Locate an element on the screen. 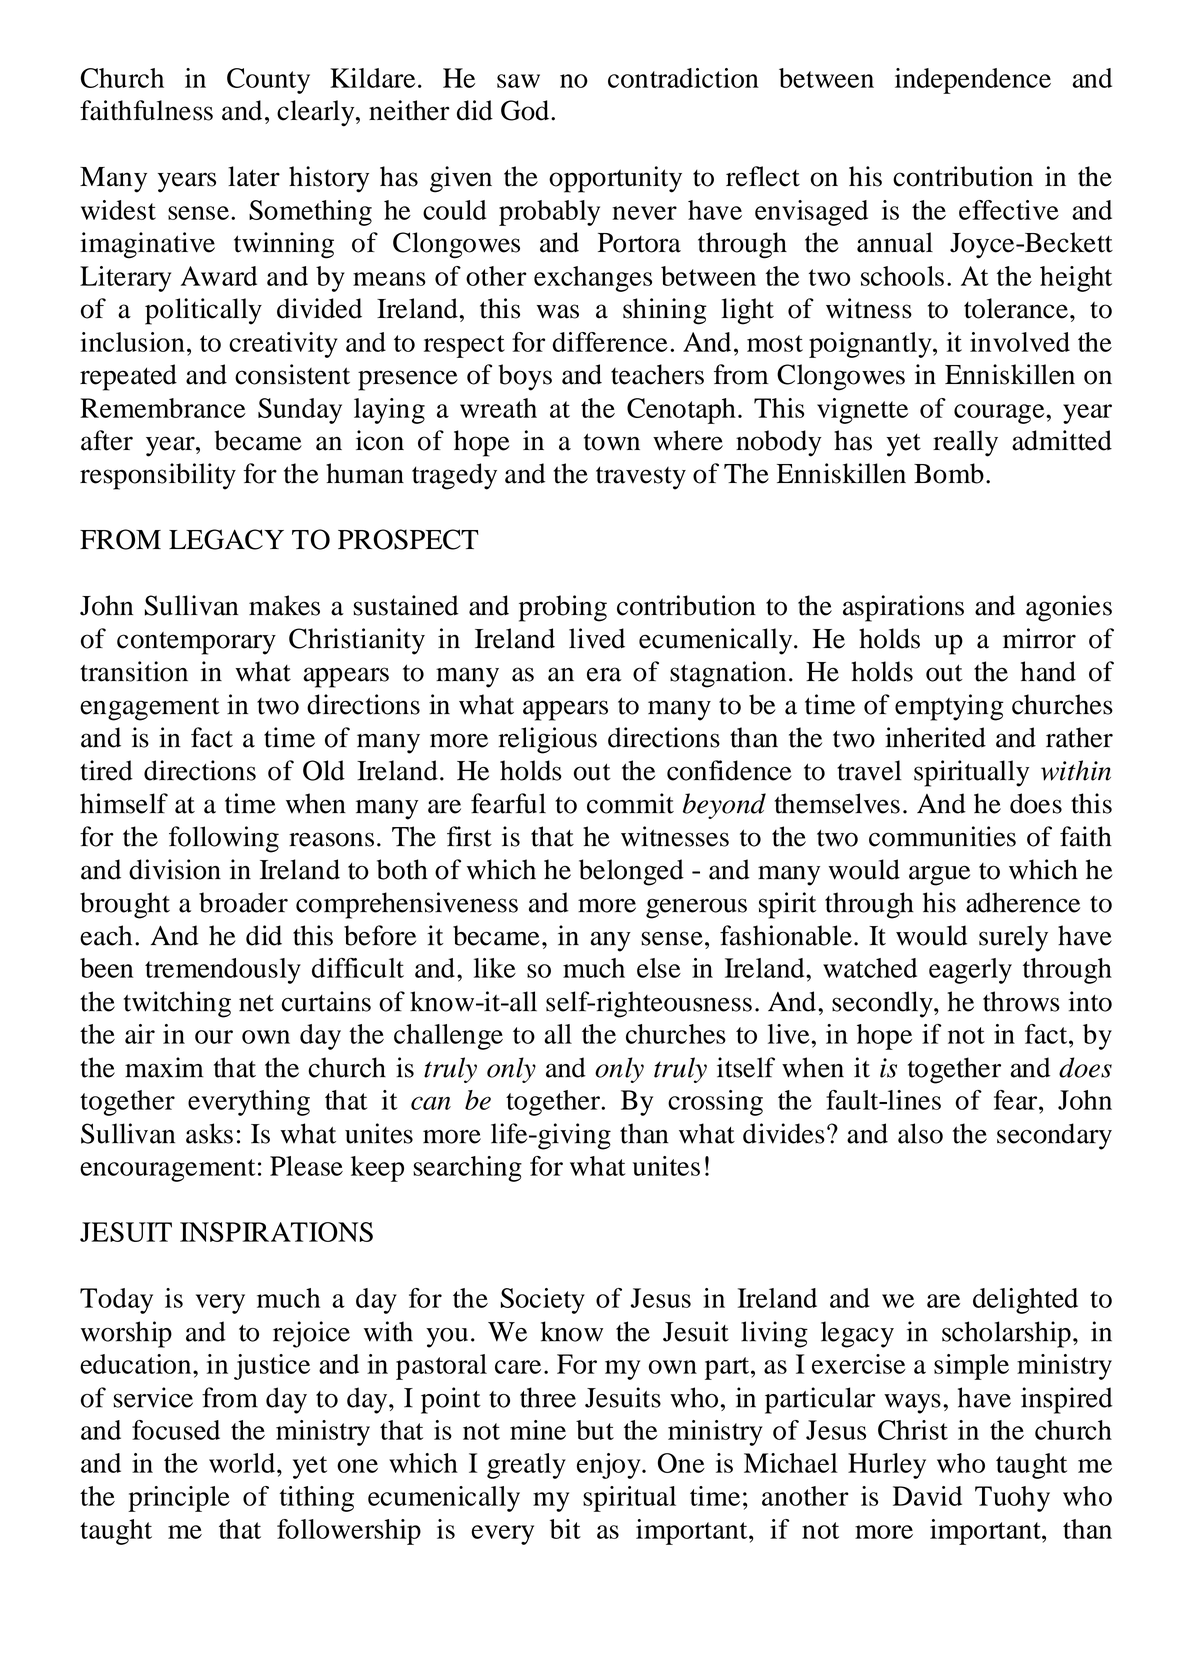 The height and width of the screenshot is (1654, 1181). commit is located at coordinates (630, 803).
